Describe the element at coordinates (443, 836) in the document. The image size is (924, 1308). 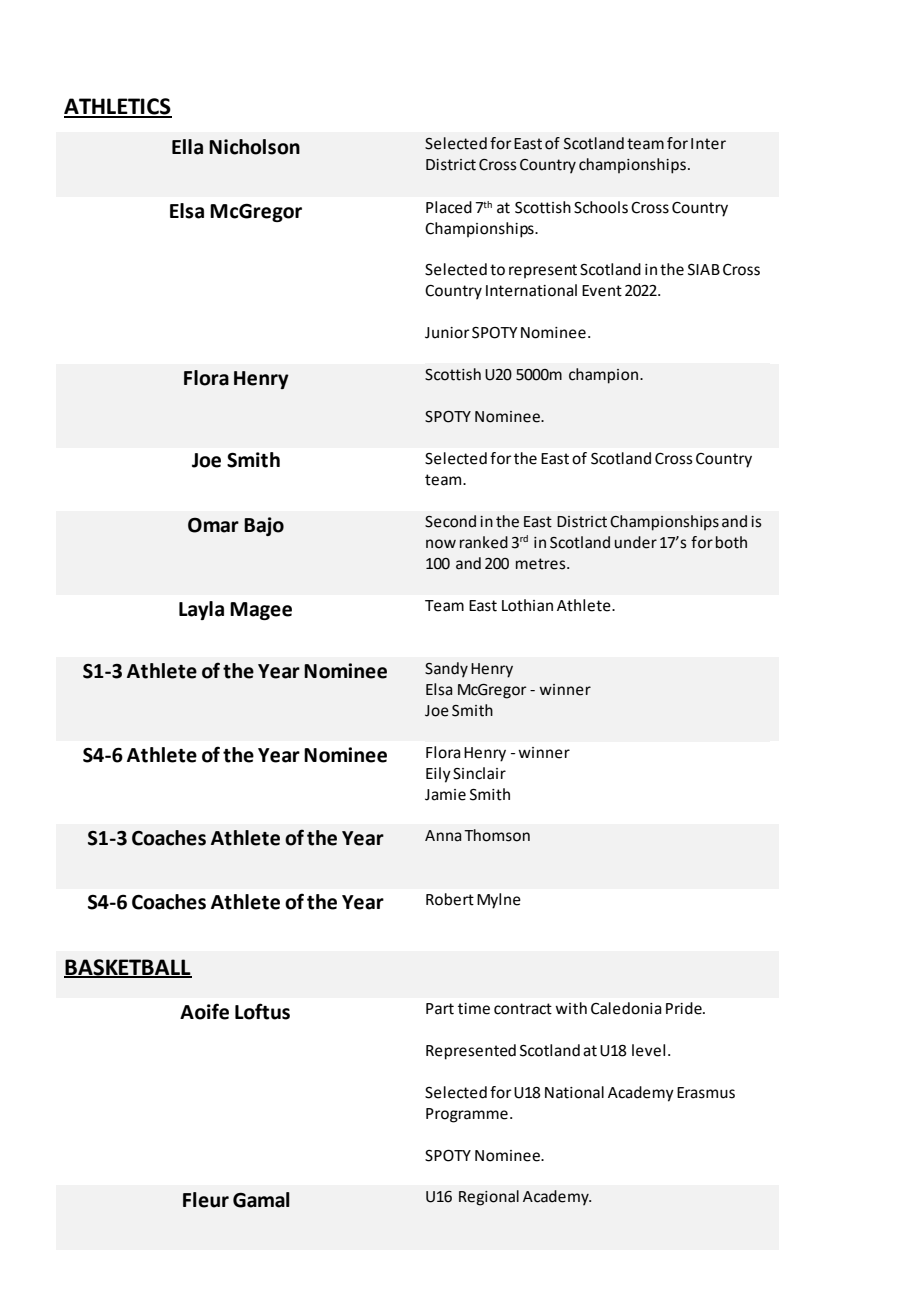
I see `Anna` at that location.
